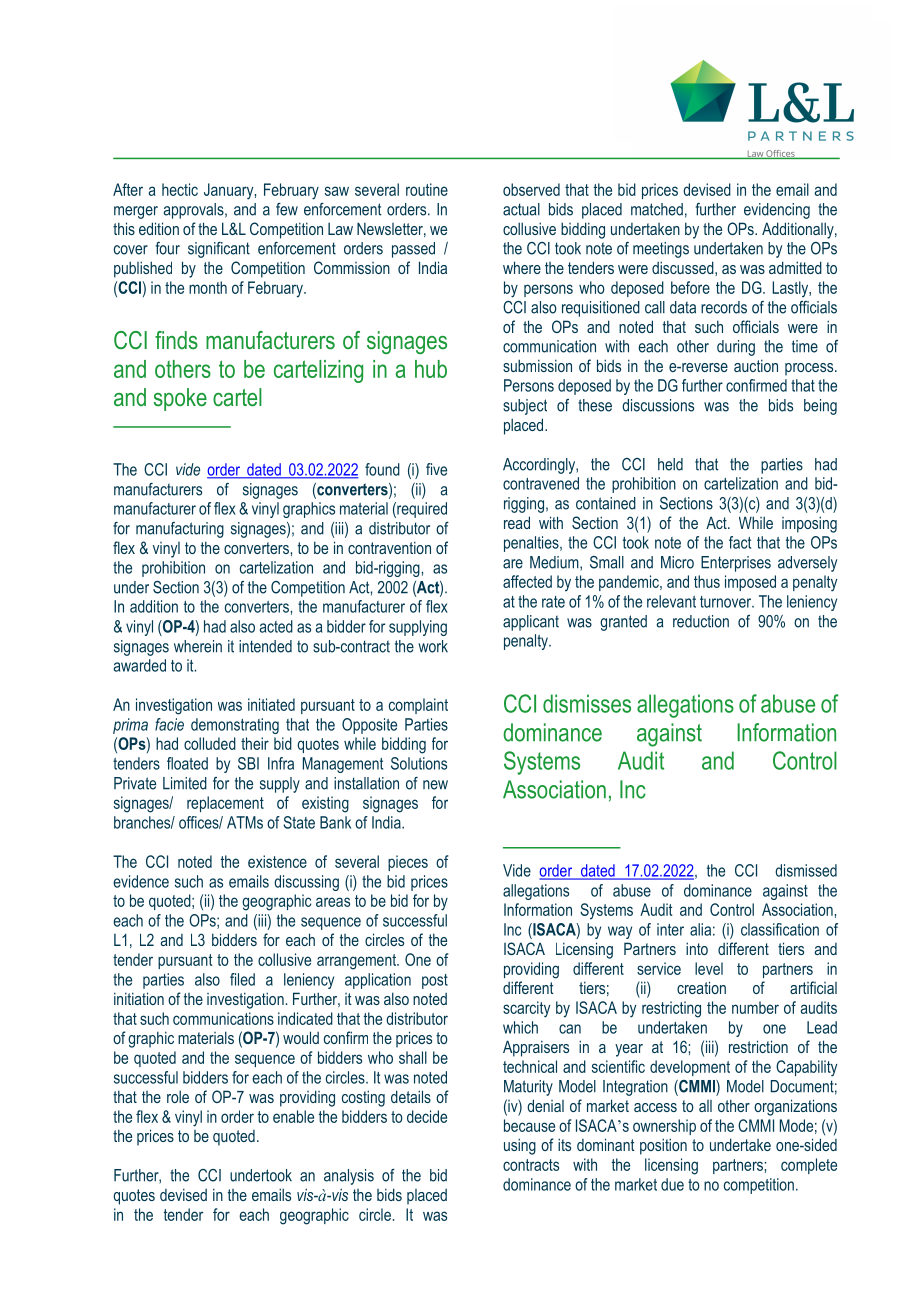  Describe the element at coordinates (736, 564) in the document. I see `Enterprises` at that location.
